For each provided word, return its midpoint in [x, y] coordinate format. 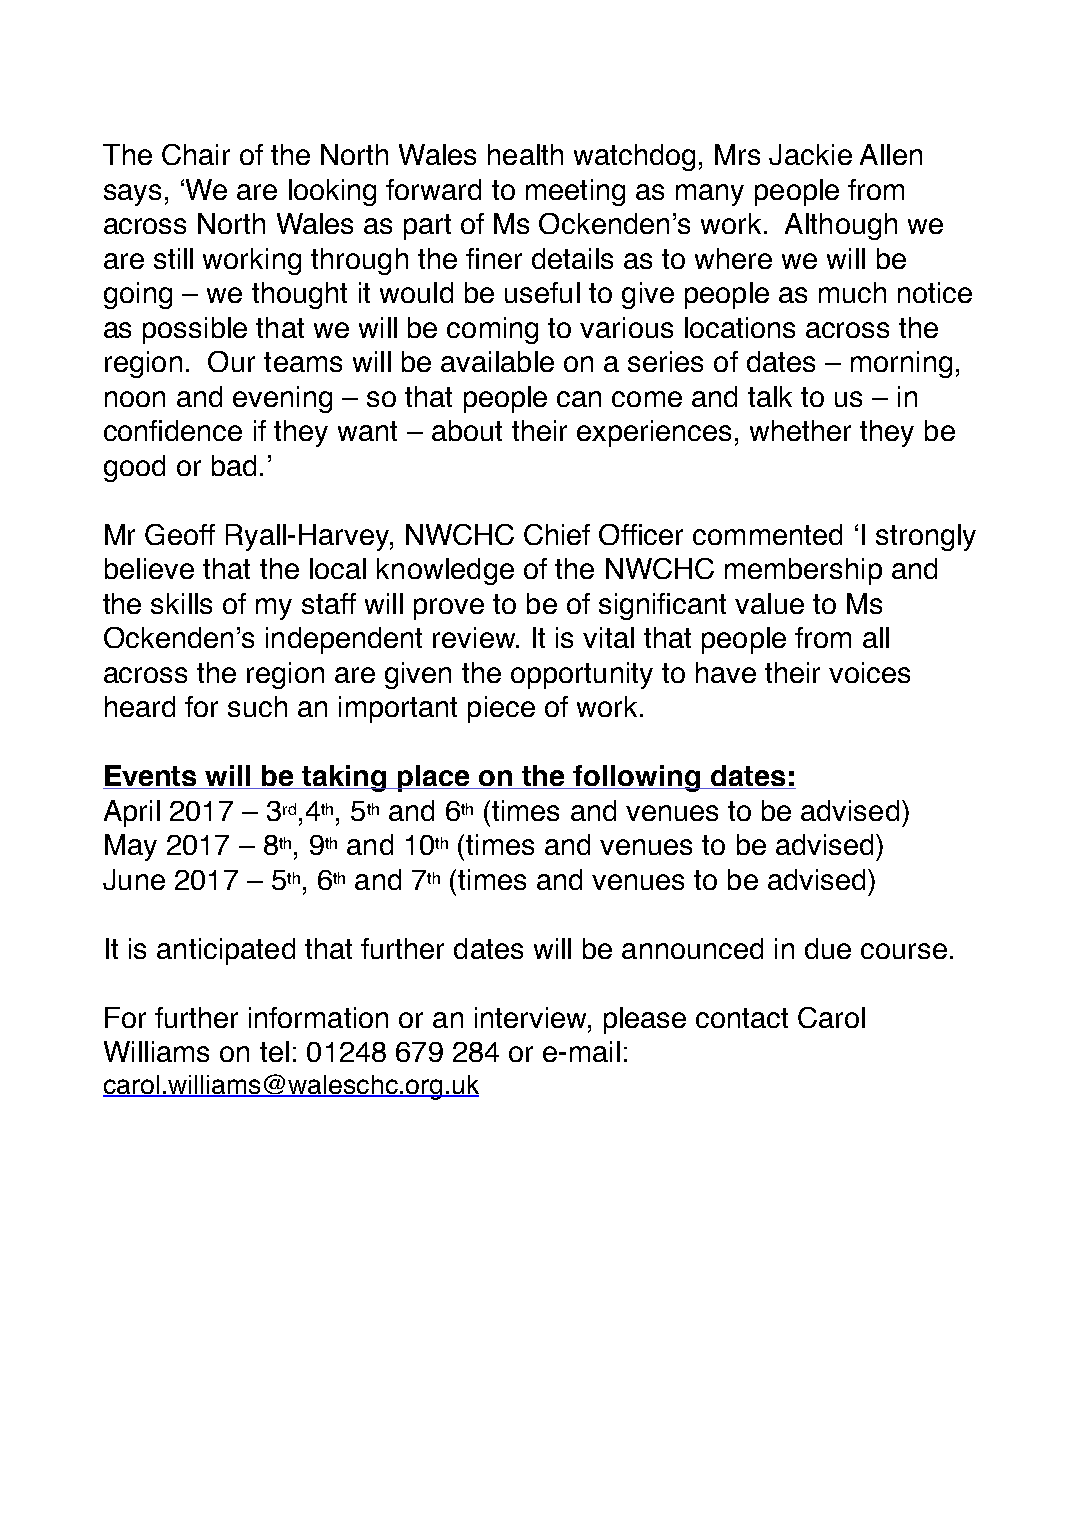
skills [181, 603]
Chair [196, 154]
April [132, 813]
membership [803, 571]
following [637, 778]
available [497, 361]
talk [770, 396]
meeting [575, 192]
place [434, 778]
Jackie [810, 154]
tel [274, 1051]
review [475, 637]
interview [532, 1017]
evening [282, 399]
